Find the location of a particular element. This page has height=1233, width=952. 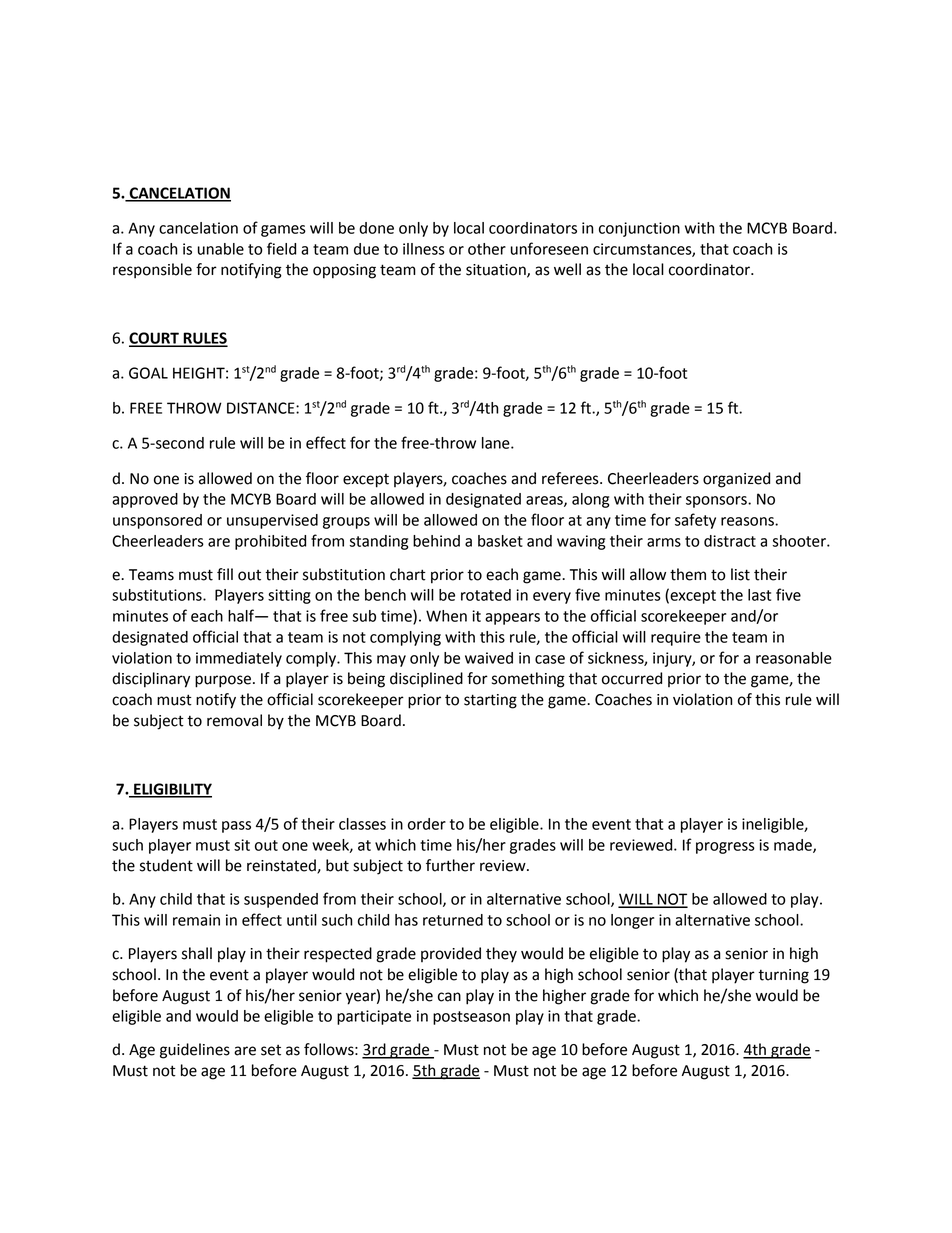

turning is located at coordinates (783, 976).
